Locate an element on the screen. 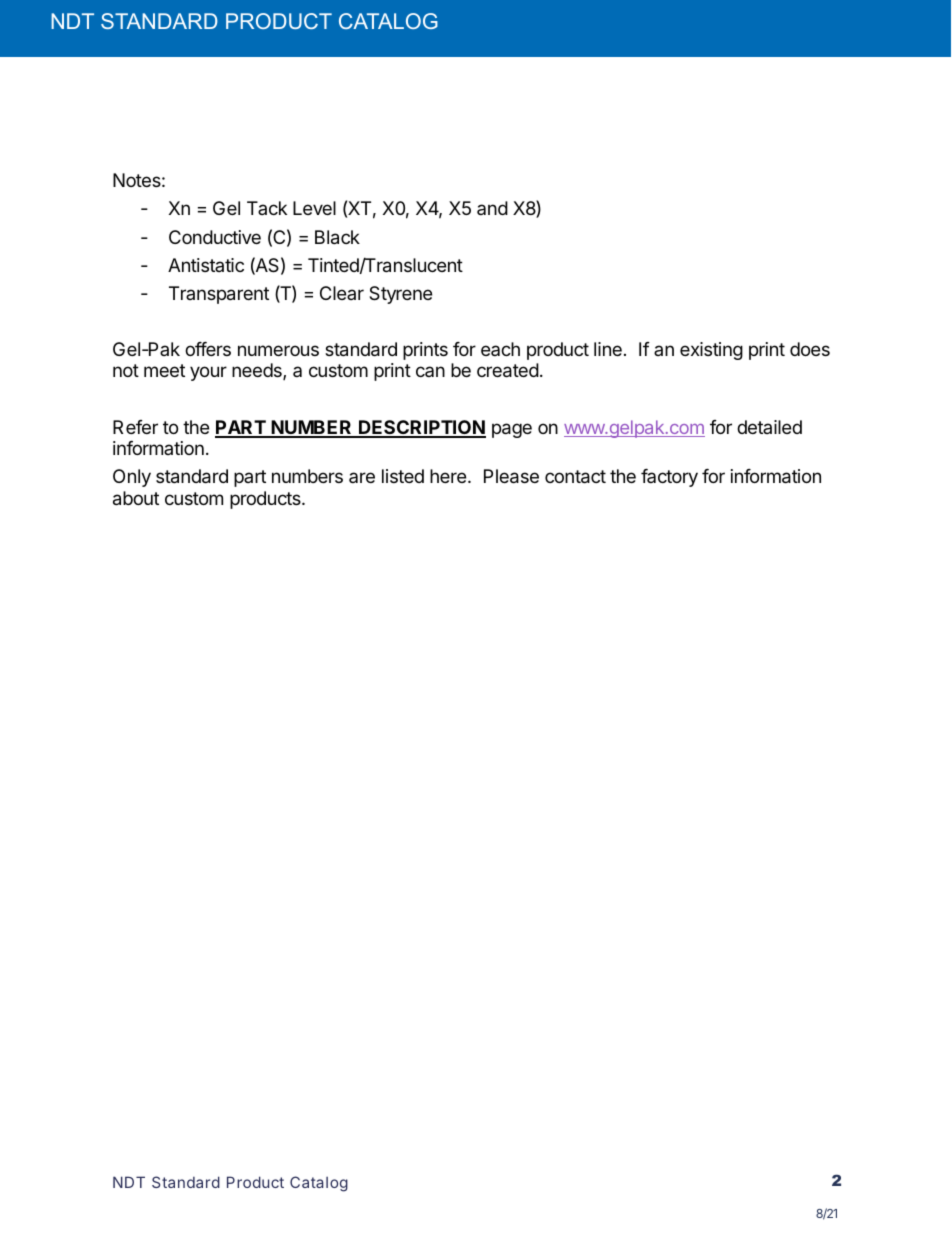 The image size is (952, 1233). here is located at coordinates (449, 476).
